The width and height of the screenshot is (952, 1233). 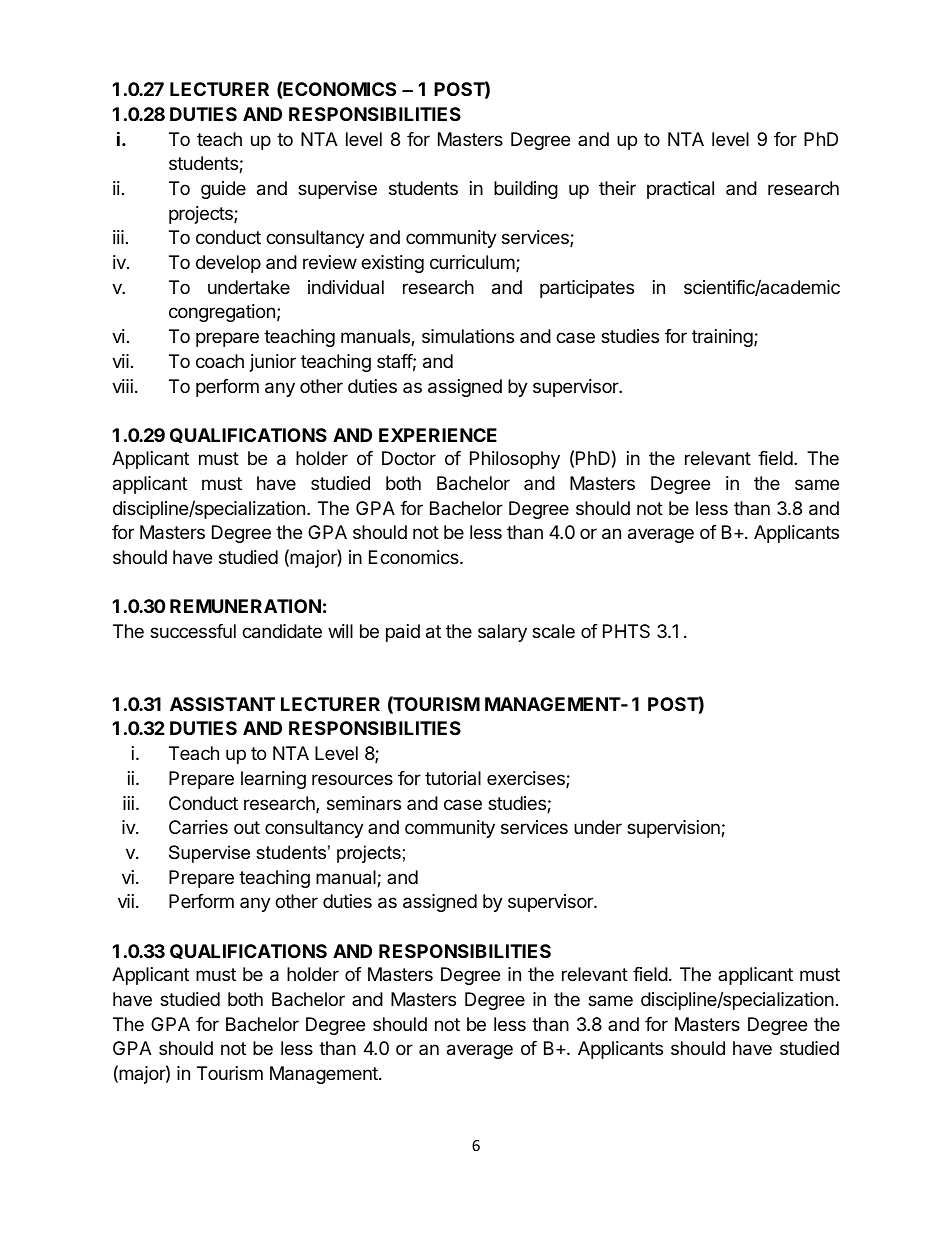 What do you see at coordinates (198, 827) in the screenshot?
I see `Carries` at bounding box center [198, 827].
